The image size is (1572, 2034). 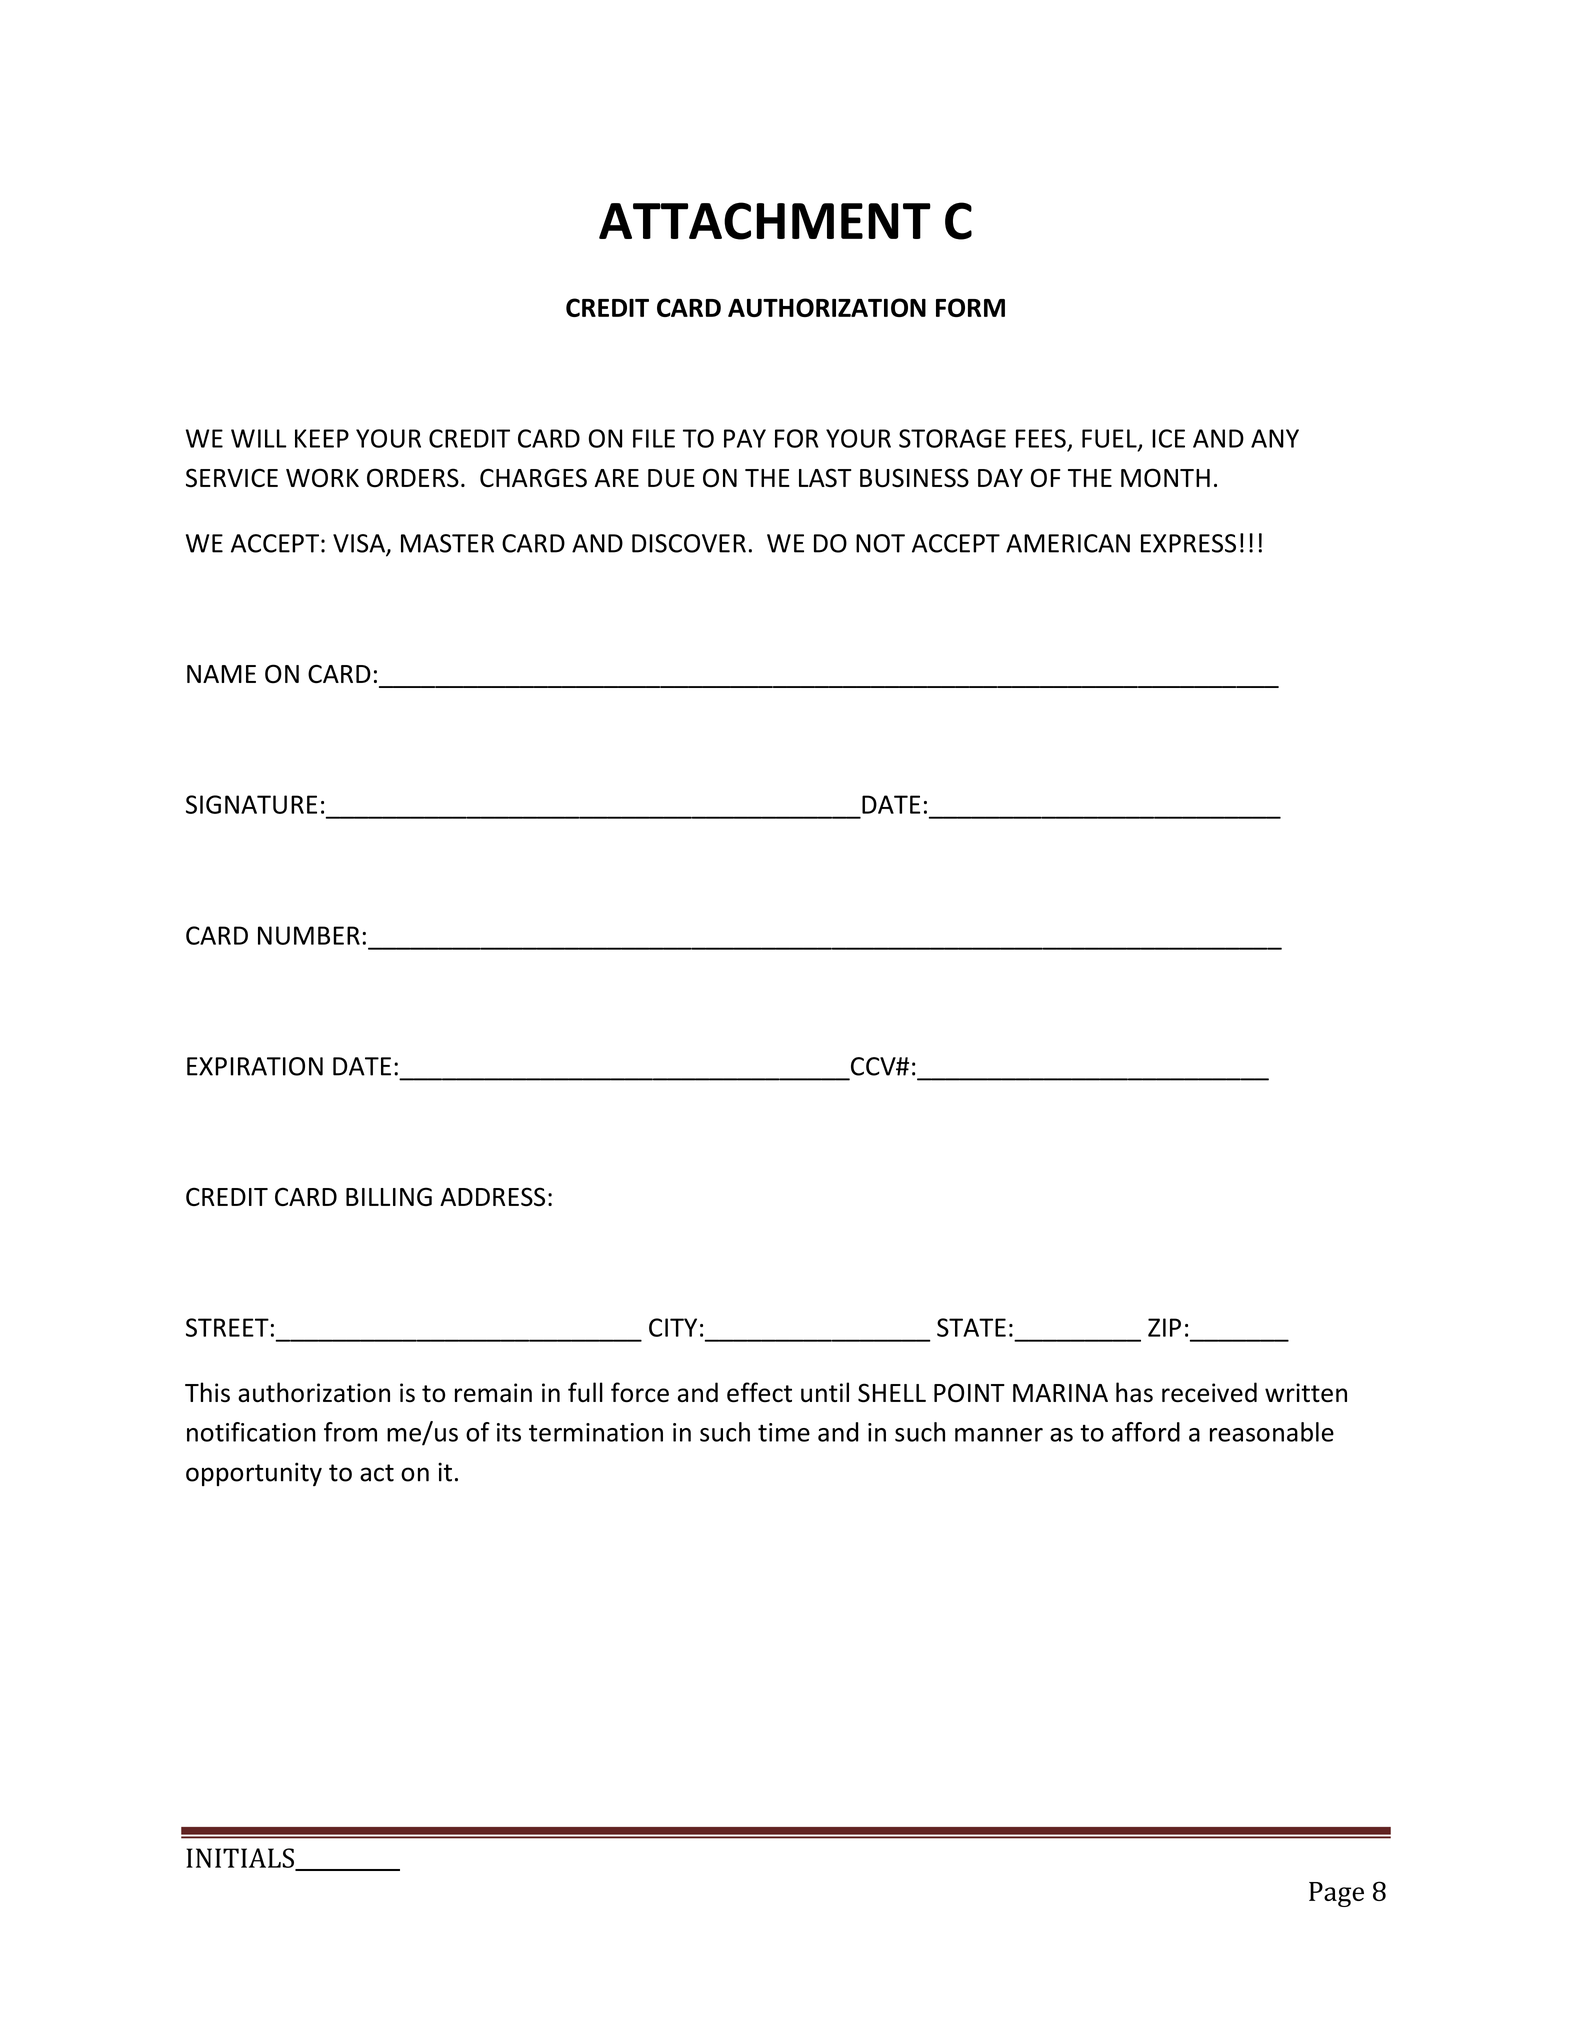 I want to click on EXPIRATION, so click(x=255, y=1066).
